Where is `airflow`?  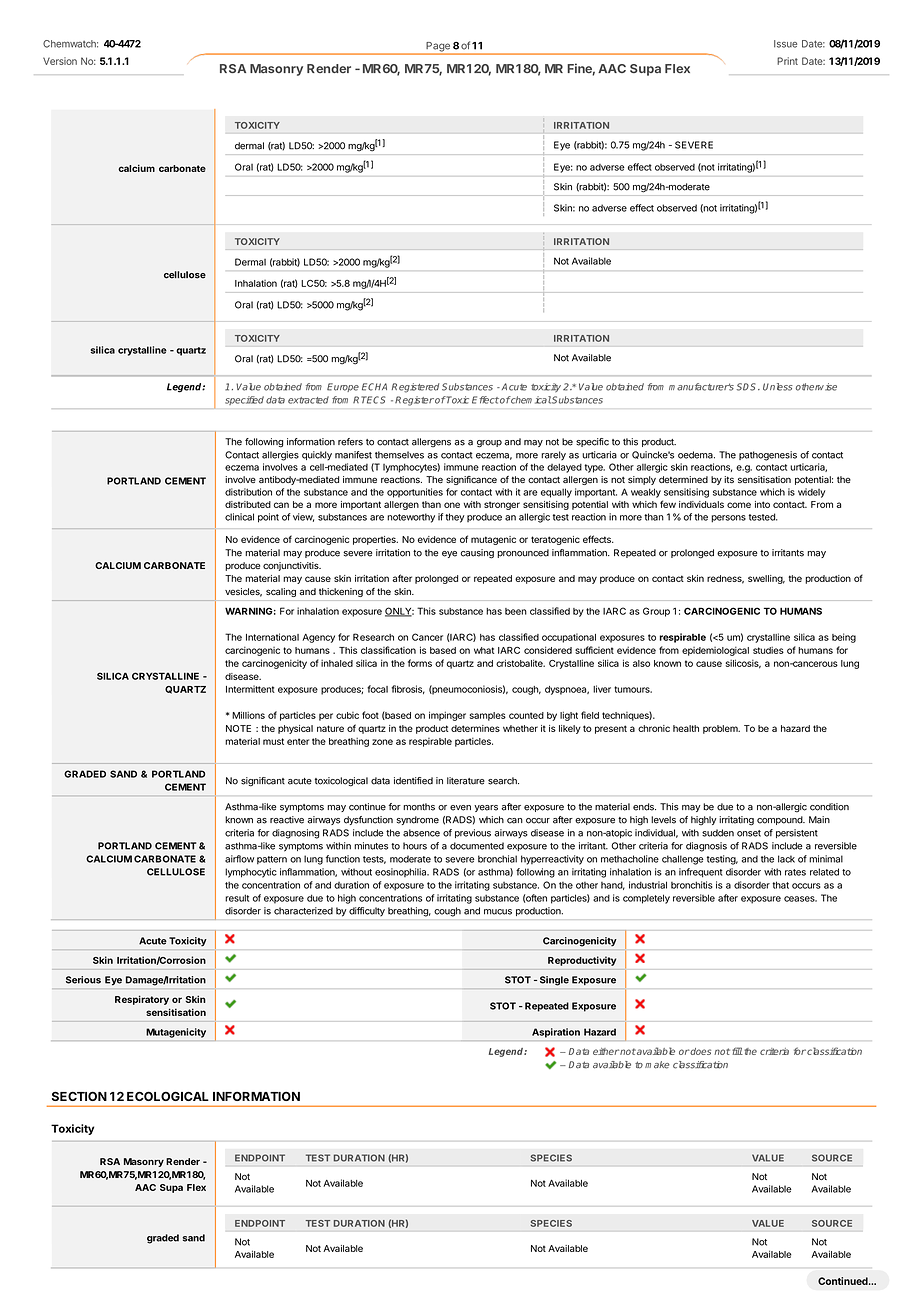
airflow is located at coordinates (239, 859).
